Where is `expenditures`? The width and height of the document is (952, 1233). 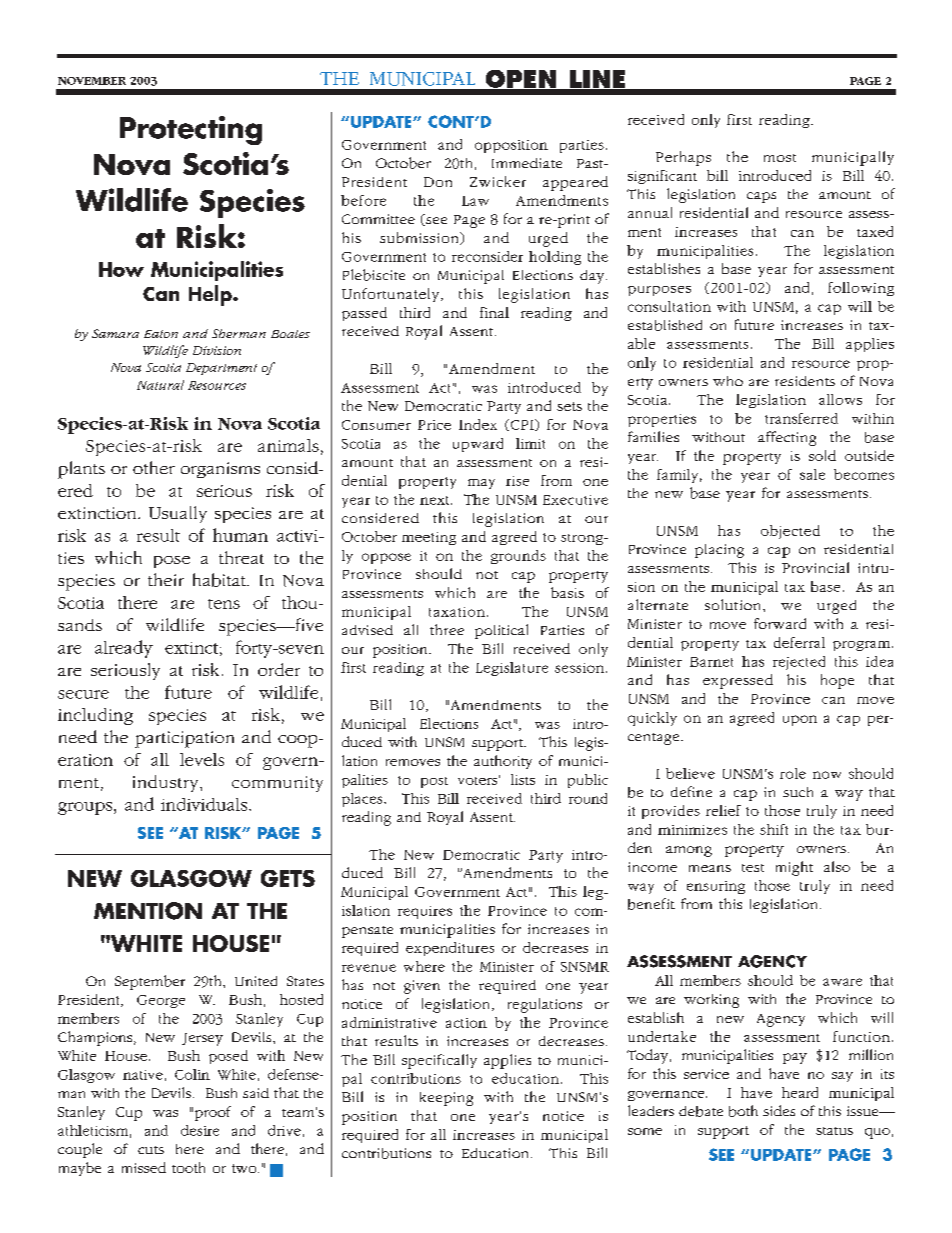 expenditures is located at coordinates (450, 949).
